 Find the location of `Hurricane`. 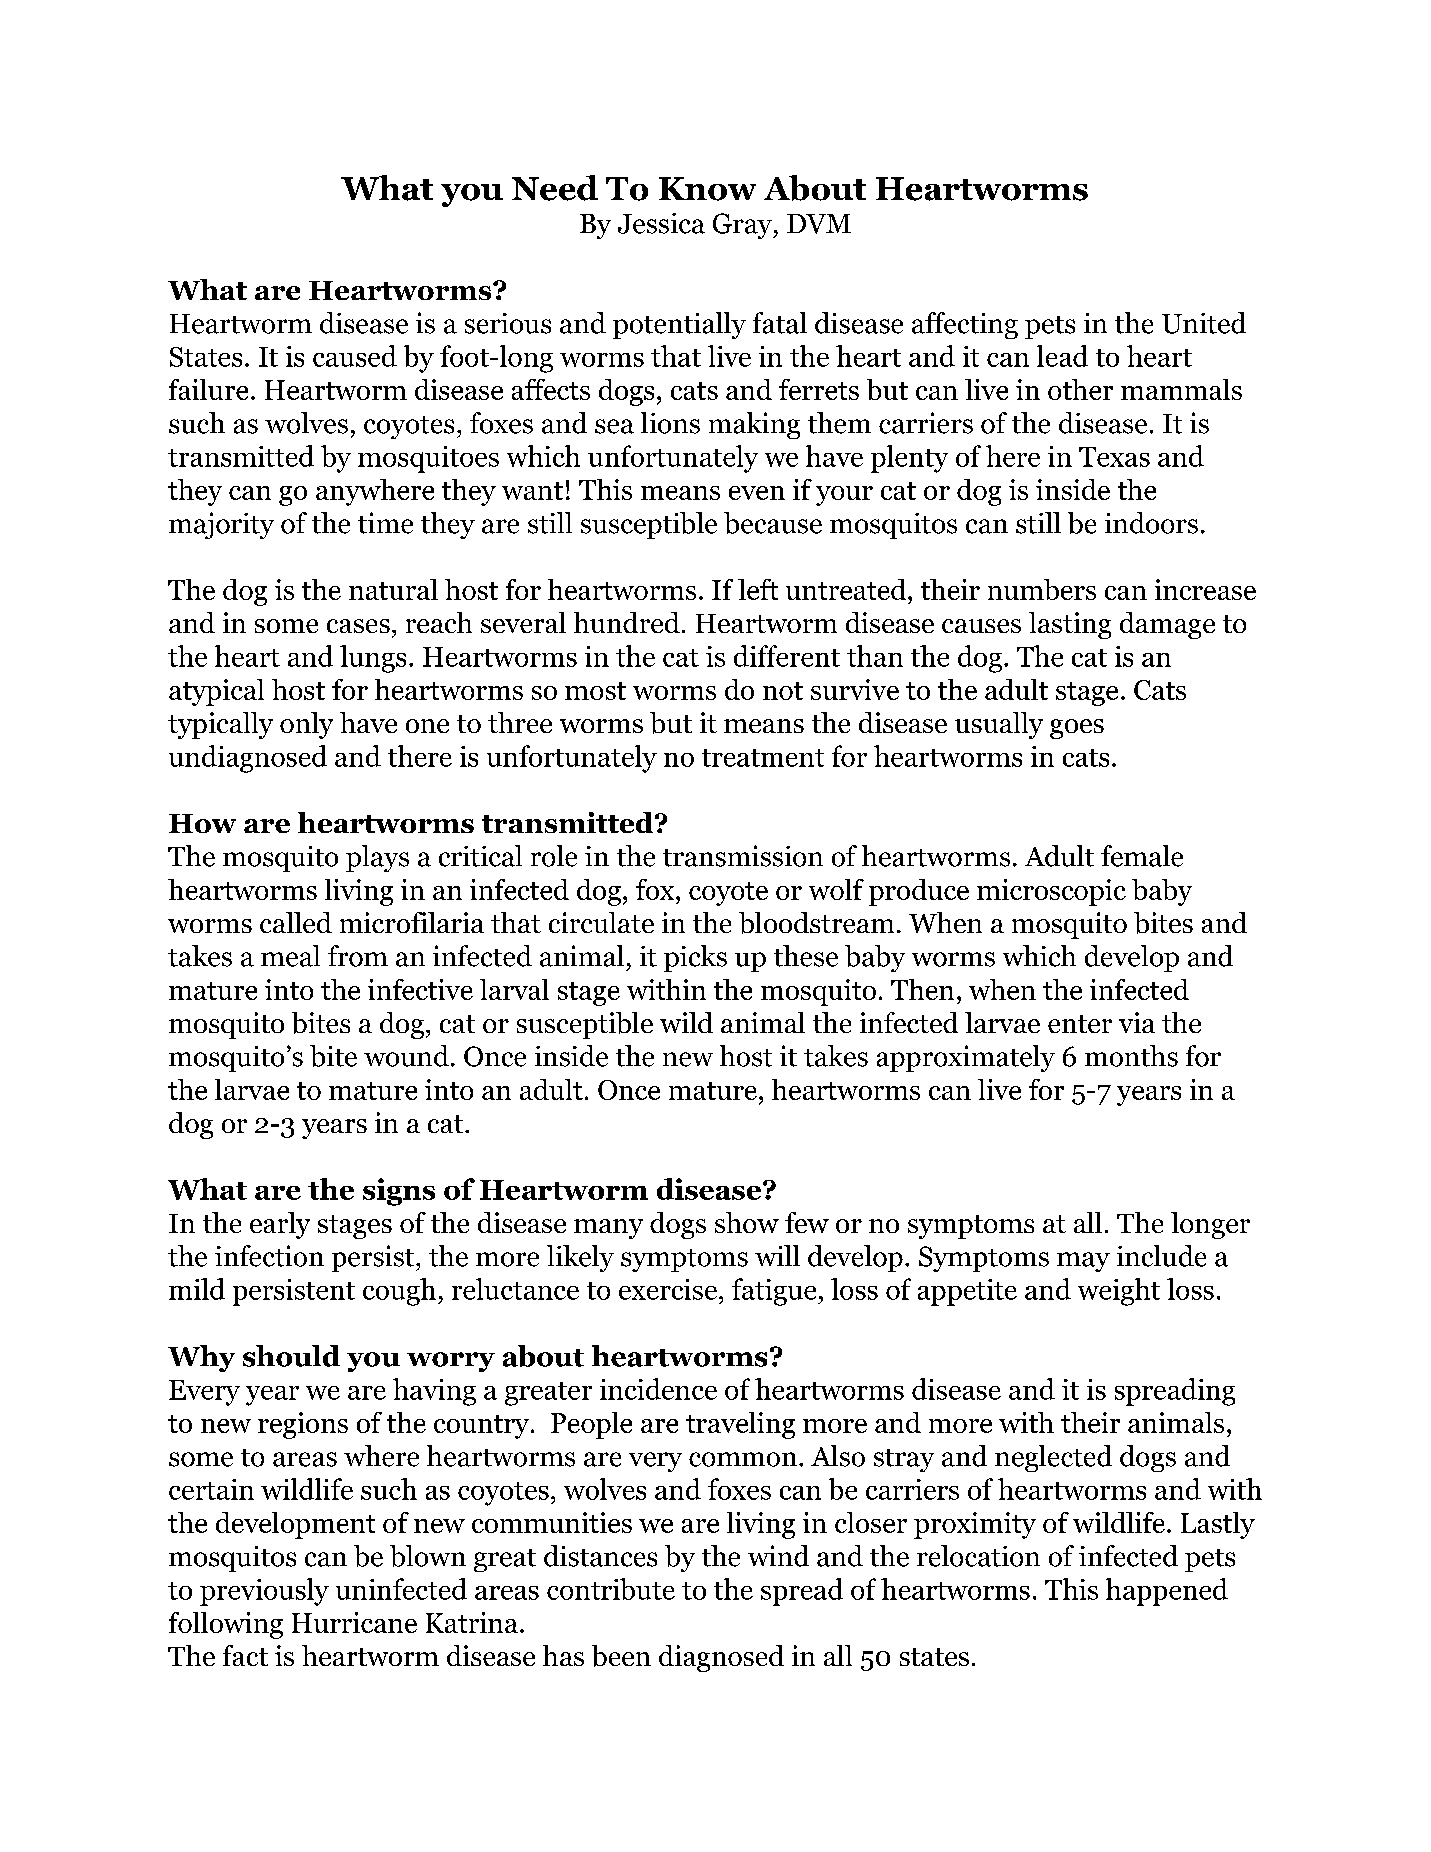

Hurricane is located at coordinates (354, 1622).
